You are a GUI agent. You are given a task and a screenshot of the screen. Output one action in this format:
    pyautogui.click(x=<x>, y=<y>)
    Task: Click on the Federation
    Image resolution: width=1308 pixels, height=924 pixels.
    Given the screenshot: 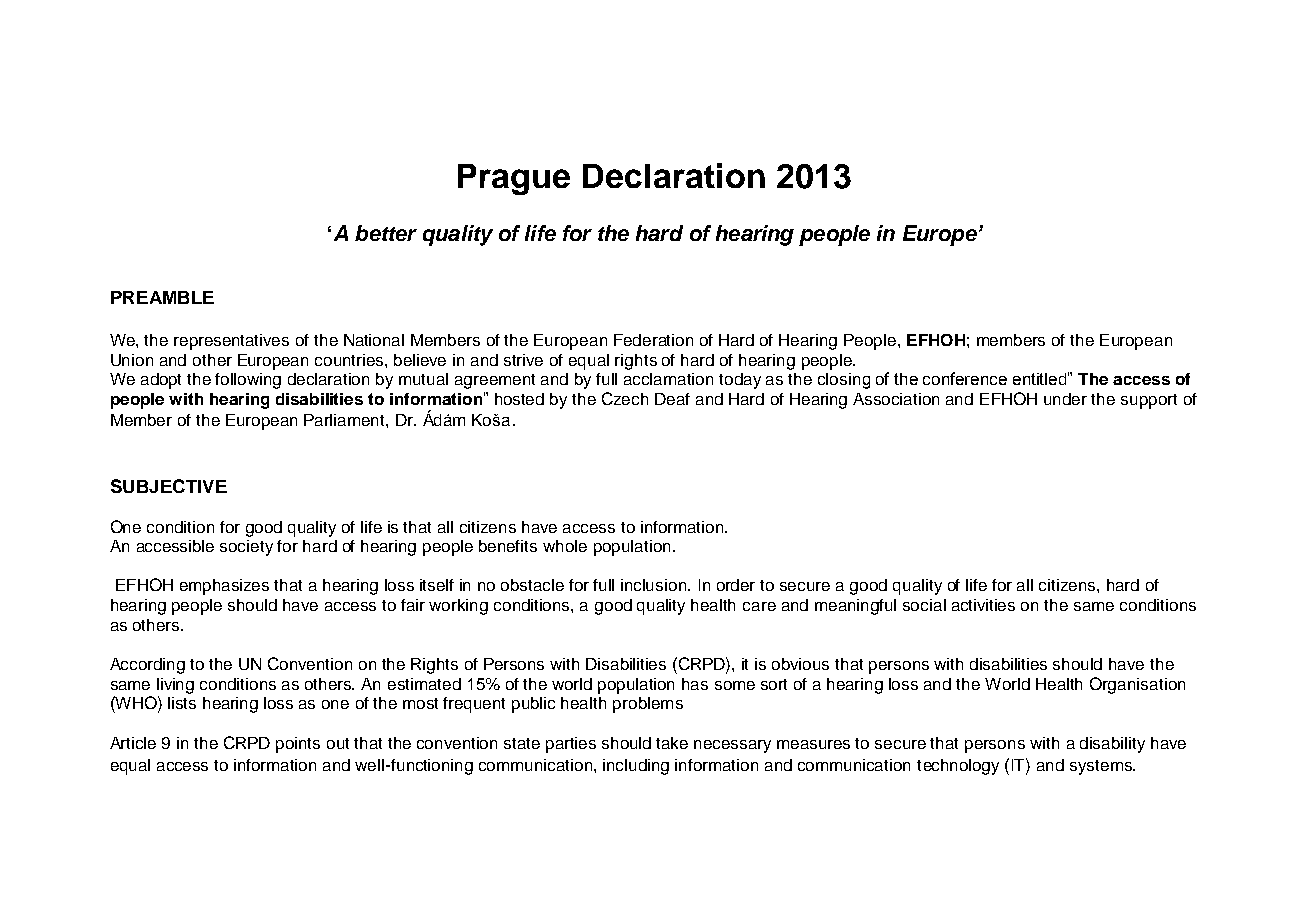 What is the action you would take?
    pyautogui.click(x=653, y=340)
